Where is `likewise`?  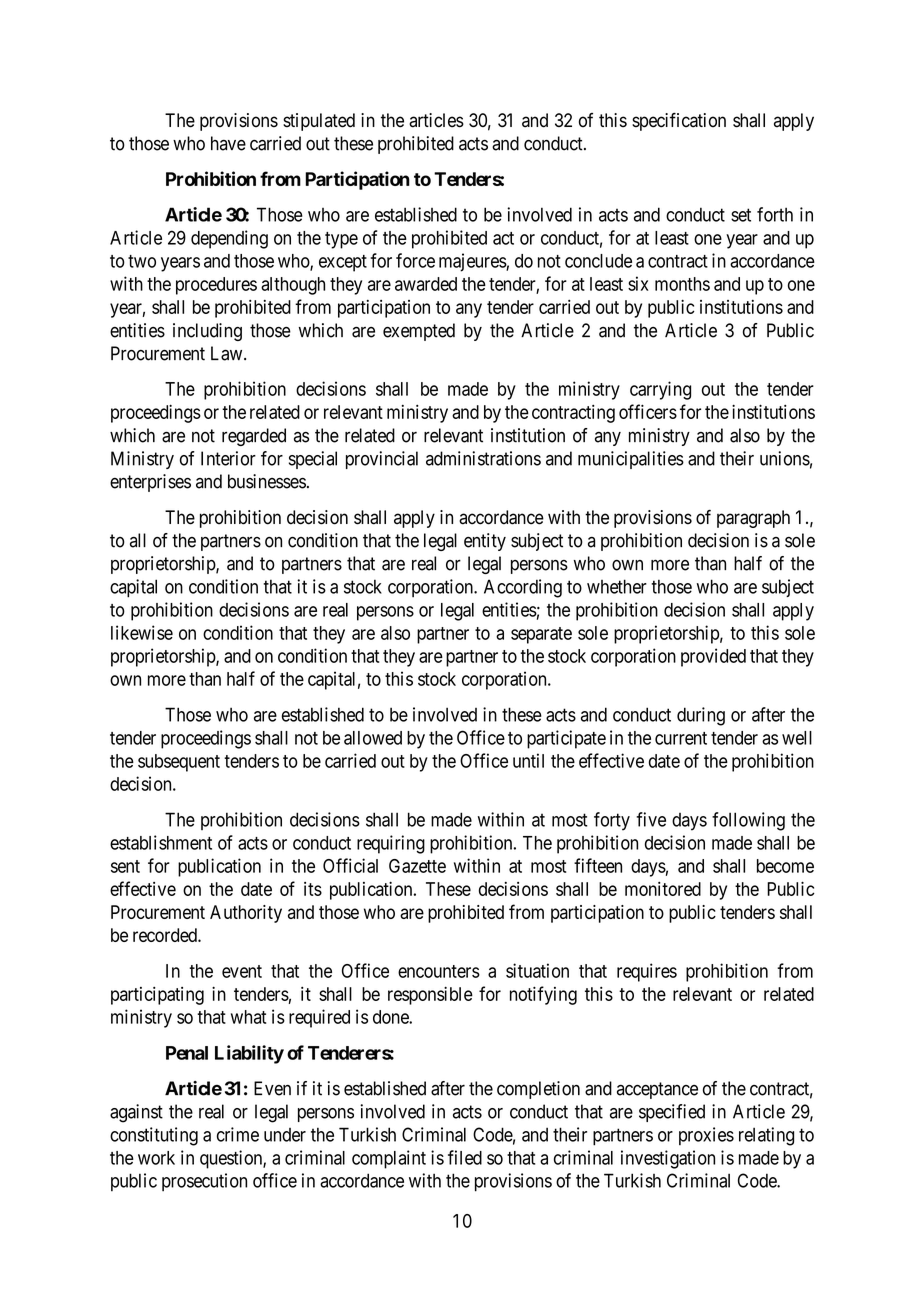 likewise is located at coordinates (142, 632).
